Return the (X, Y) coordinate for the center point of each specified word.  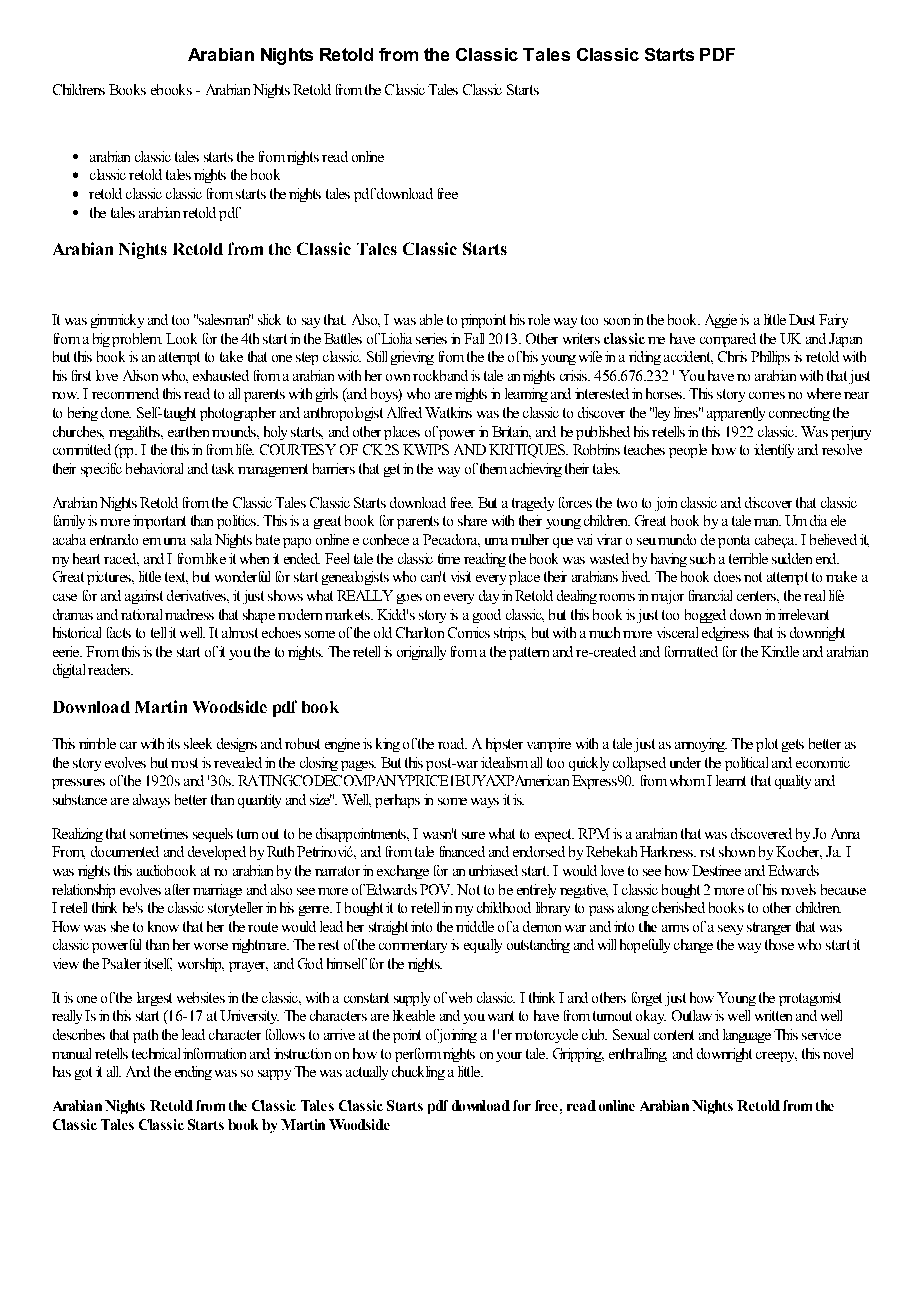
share (472, 520)
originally (421, 653)
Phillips (770, 358)
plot (767, 745)
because (843, 889)
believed (833, 539)
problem (137, 340)
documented (125, 851)
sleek (198, 743)
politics (237, 522)
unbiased (493, 870)
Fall (474, 338)
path (145, 1036)
